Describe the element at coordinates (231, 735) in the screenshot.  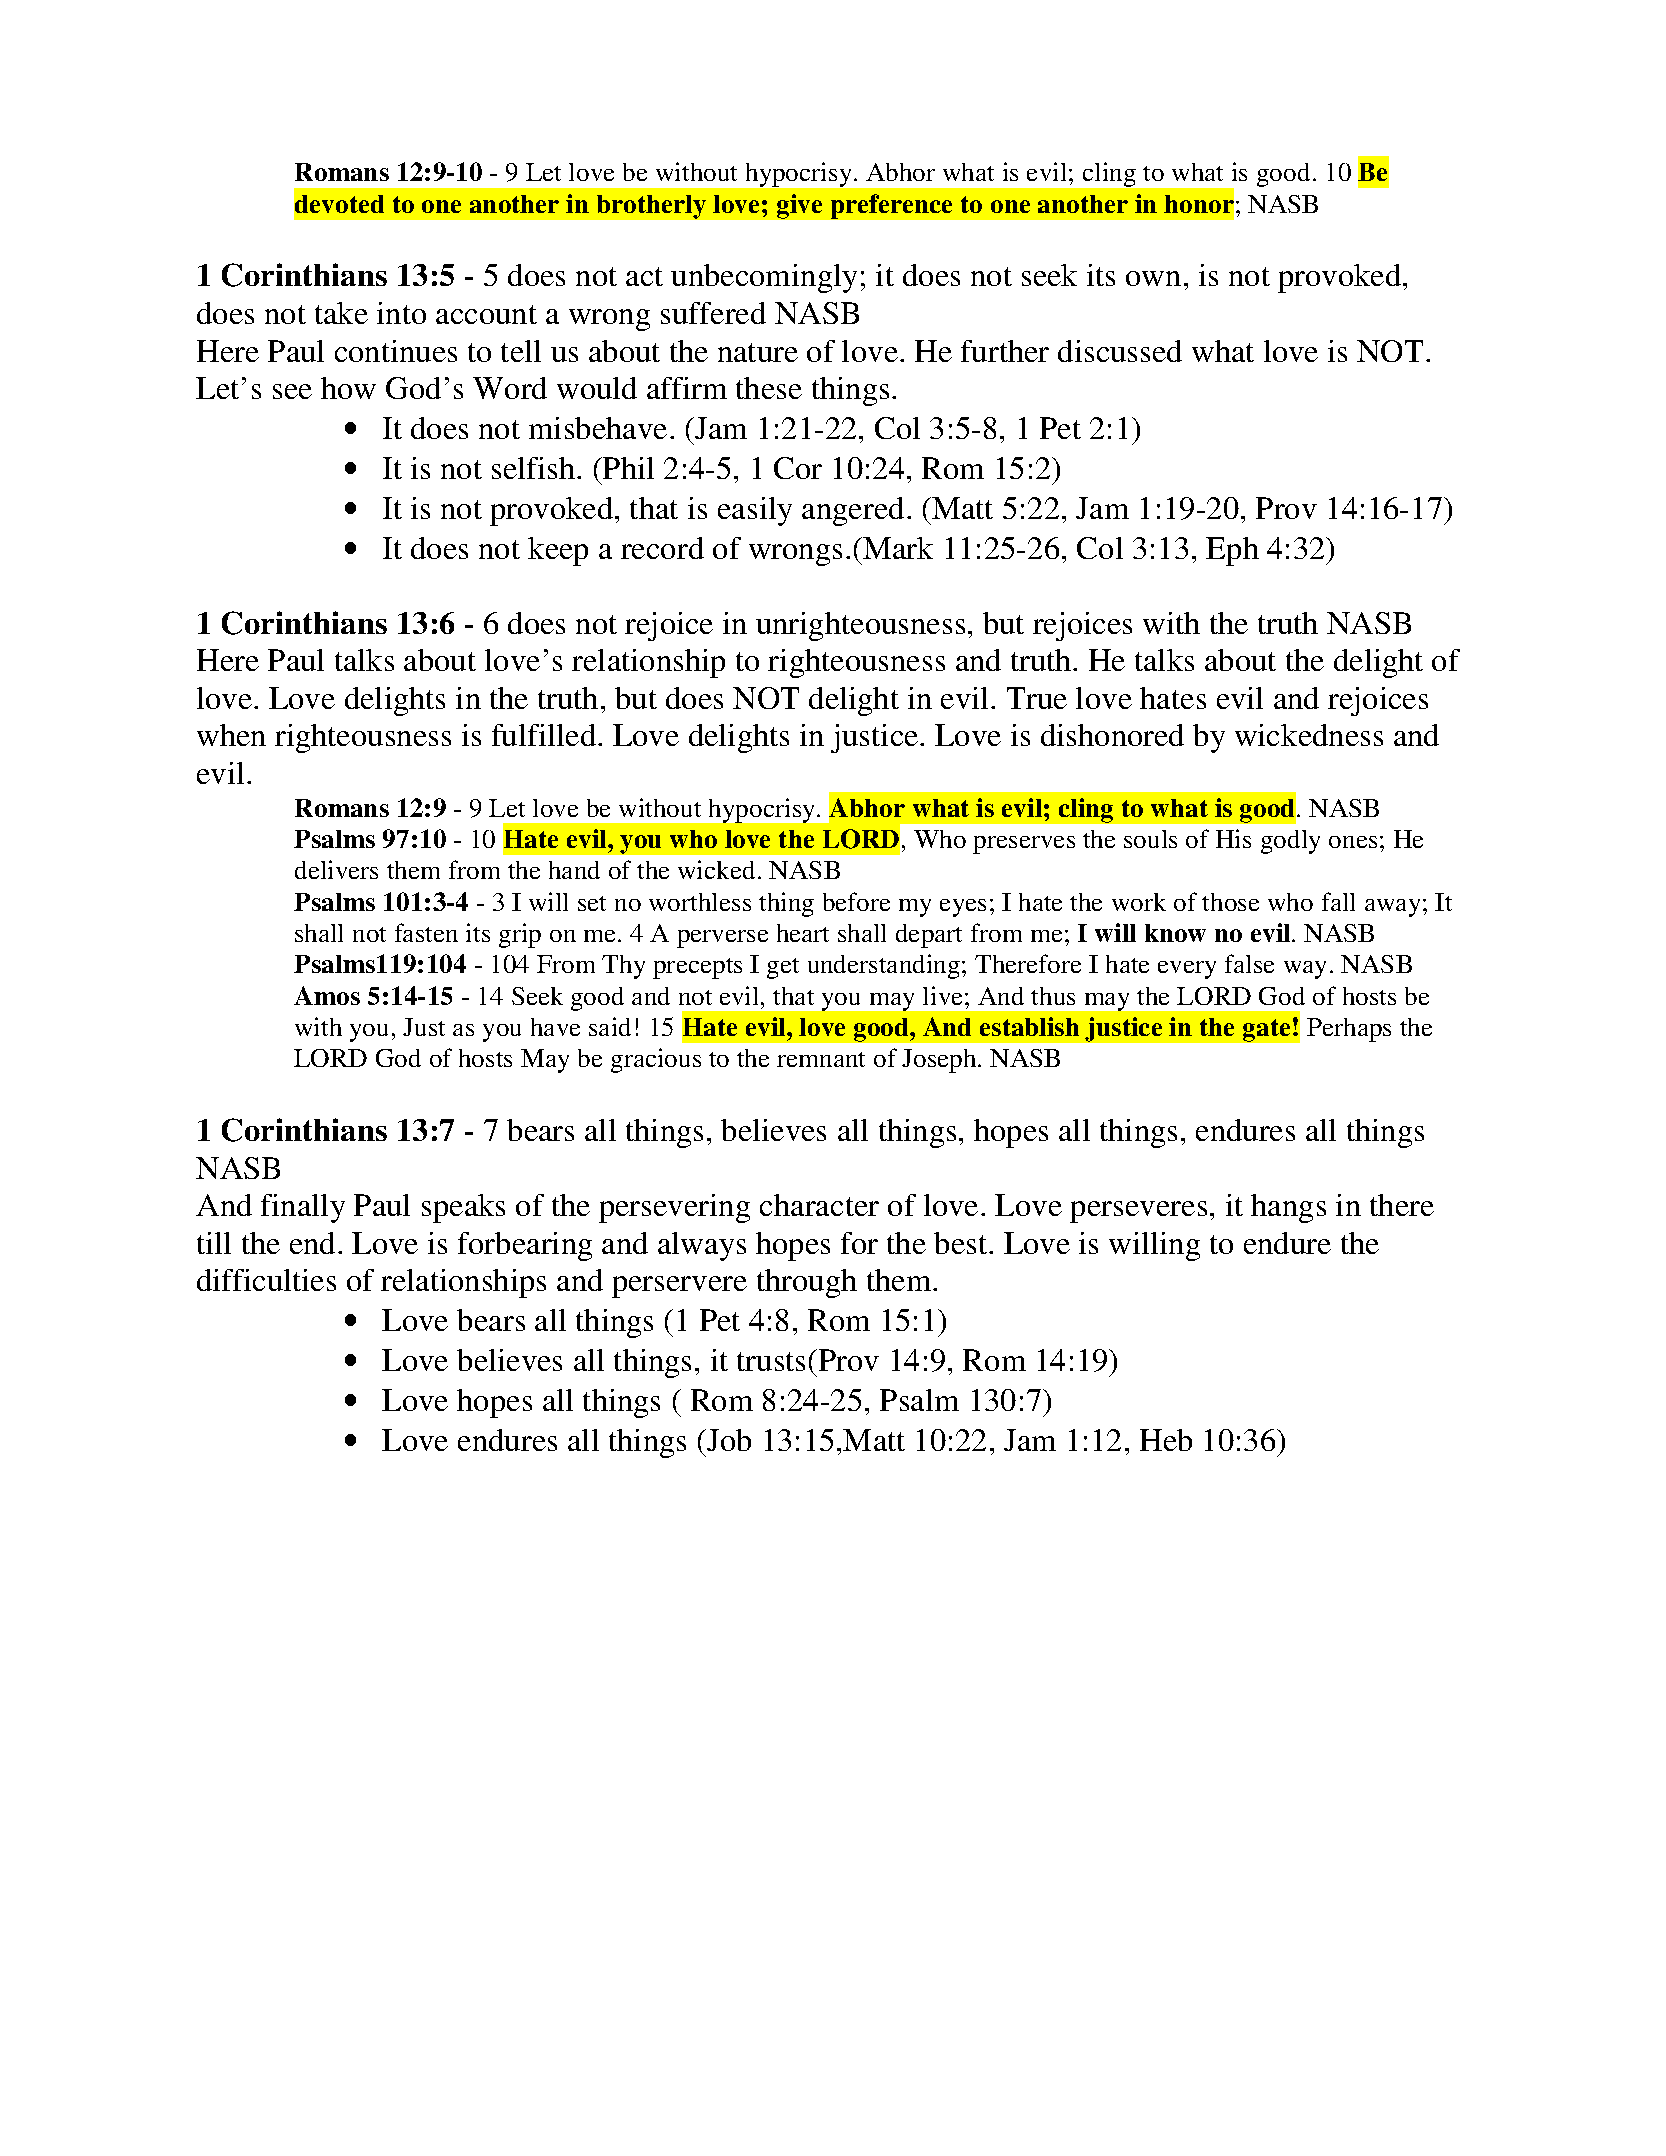
I see `when` at that location.
